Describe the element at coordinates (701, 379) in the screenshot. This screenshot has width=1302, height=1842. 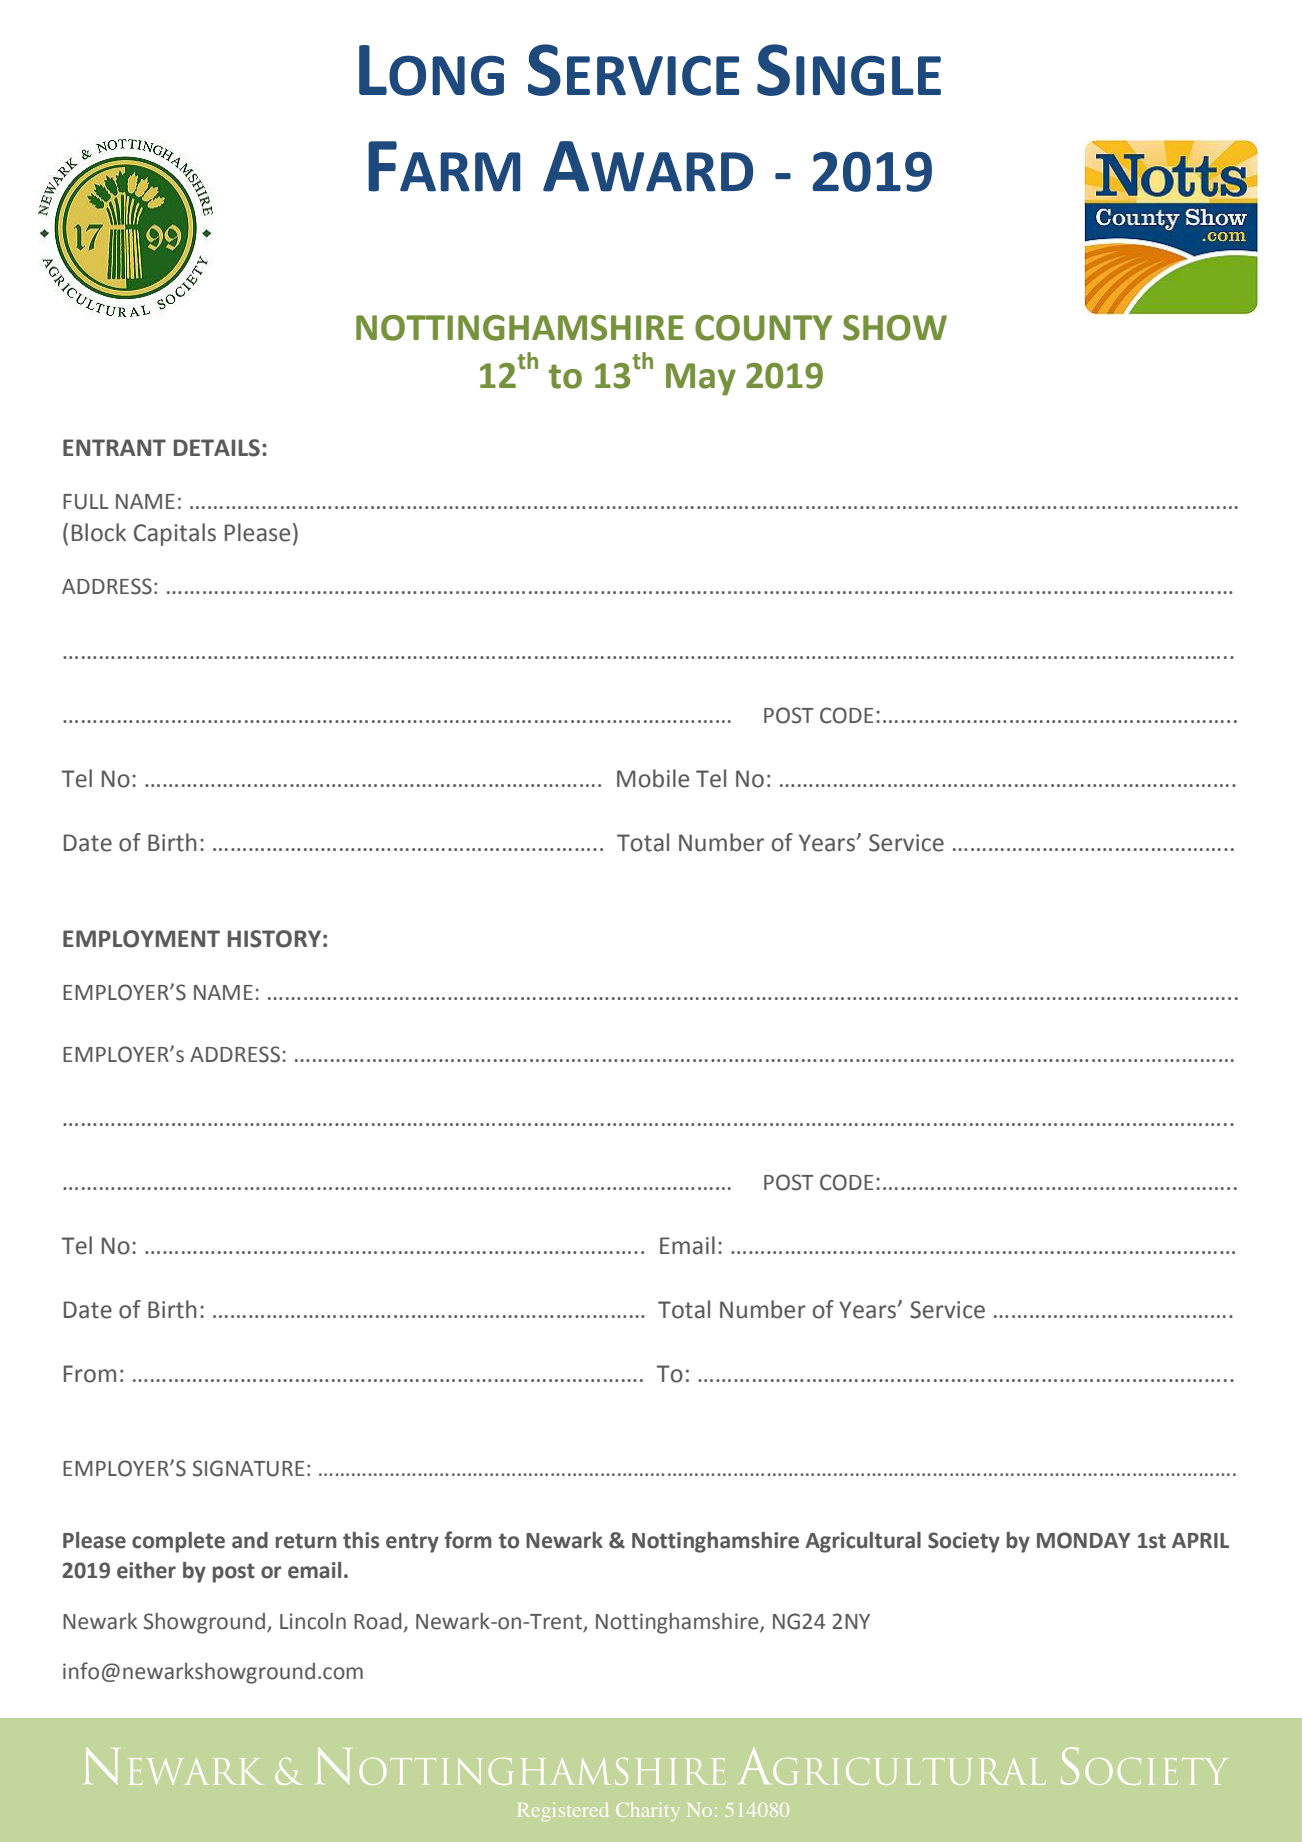
I see `May` at that location.
